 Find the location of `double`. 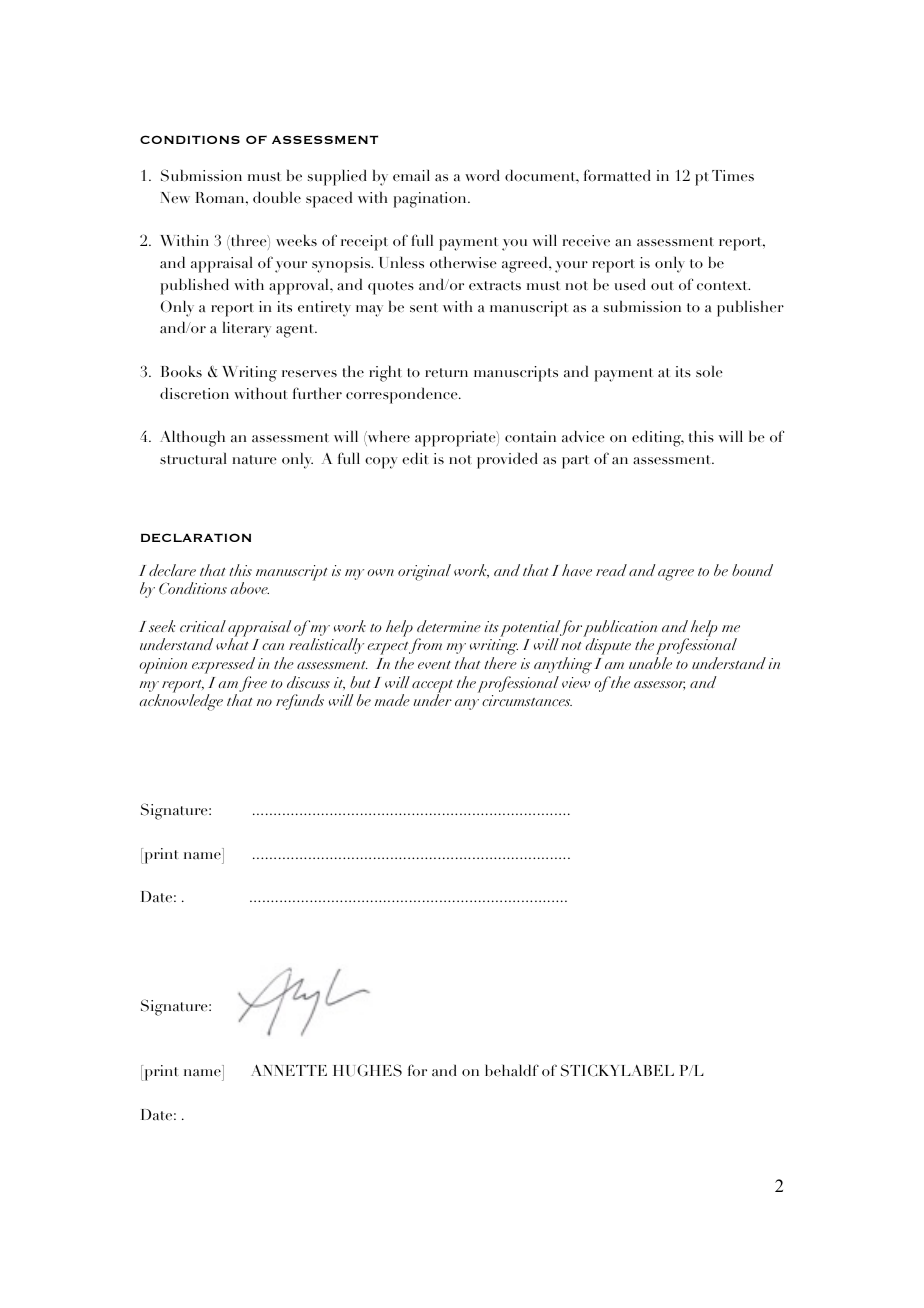

double is located at coordinates (277, 197).
